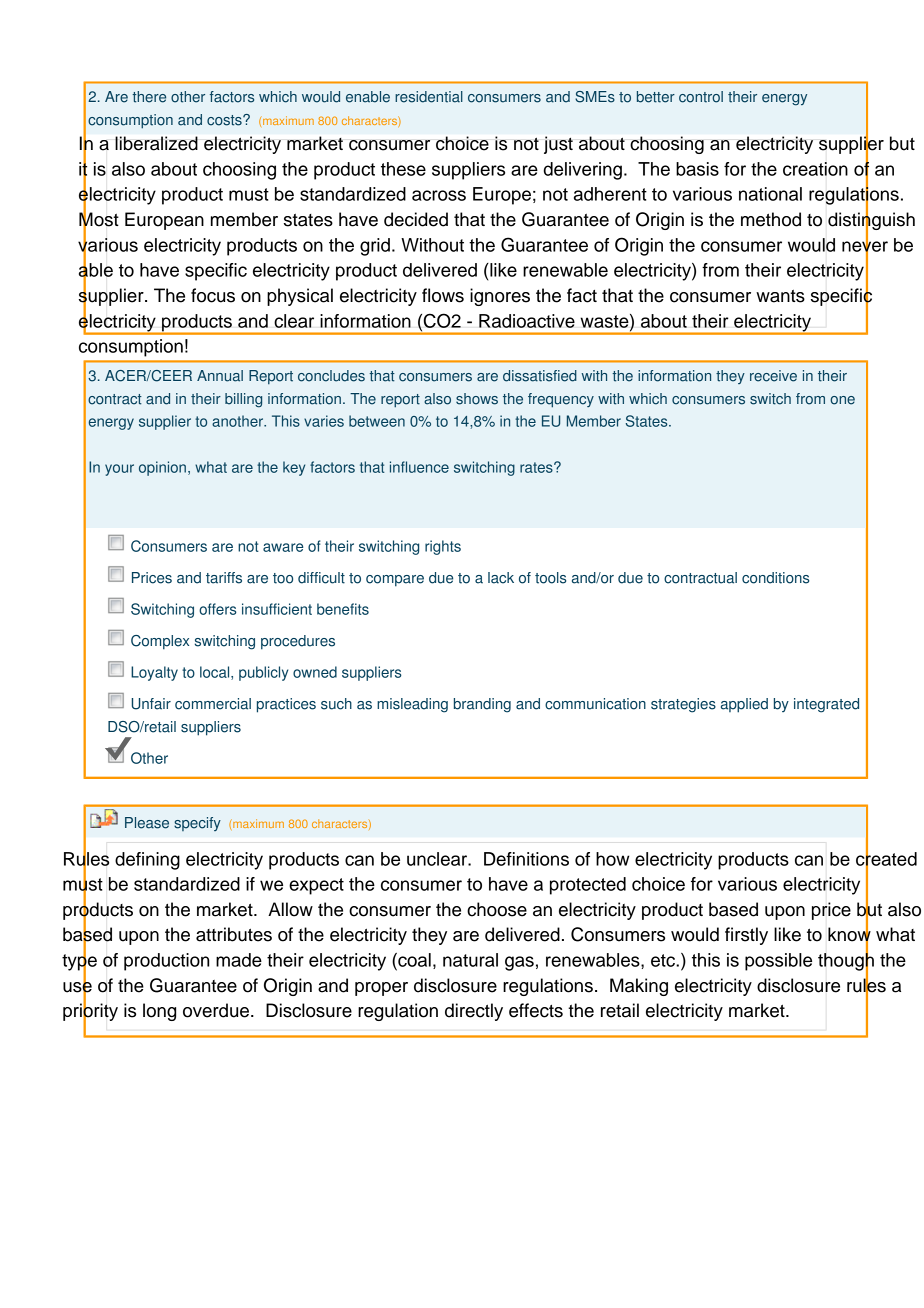 The height and width of the document is (1308, 924). What do you see at coordinates (220, 376) in the document?
I see `Annual` at bounding box center [220, 376].
